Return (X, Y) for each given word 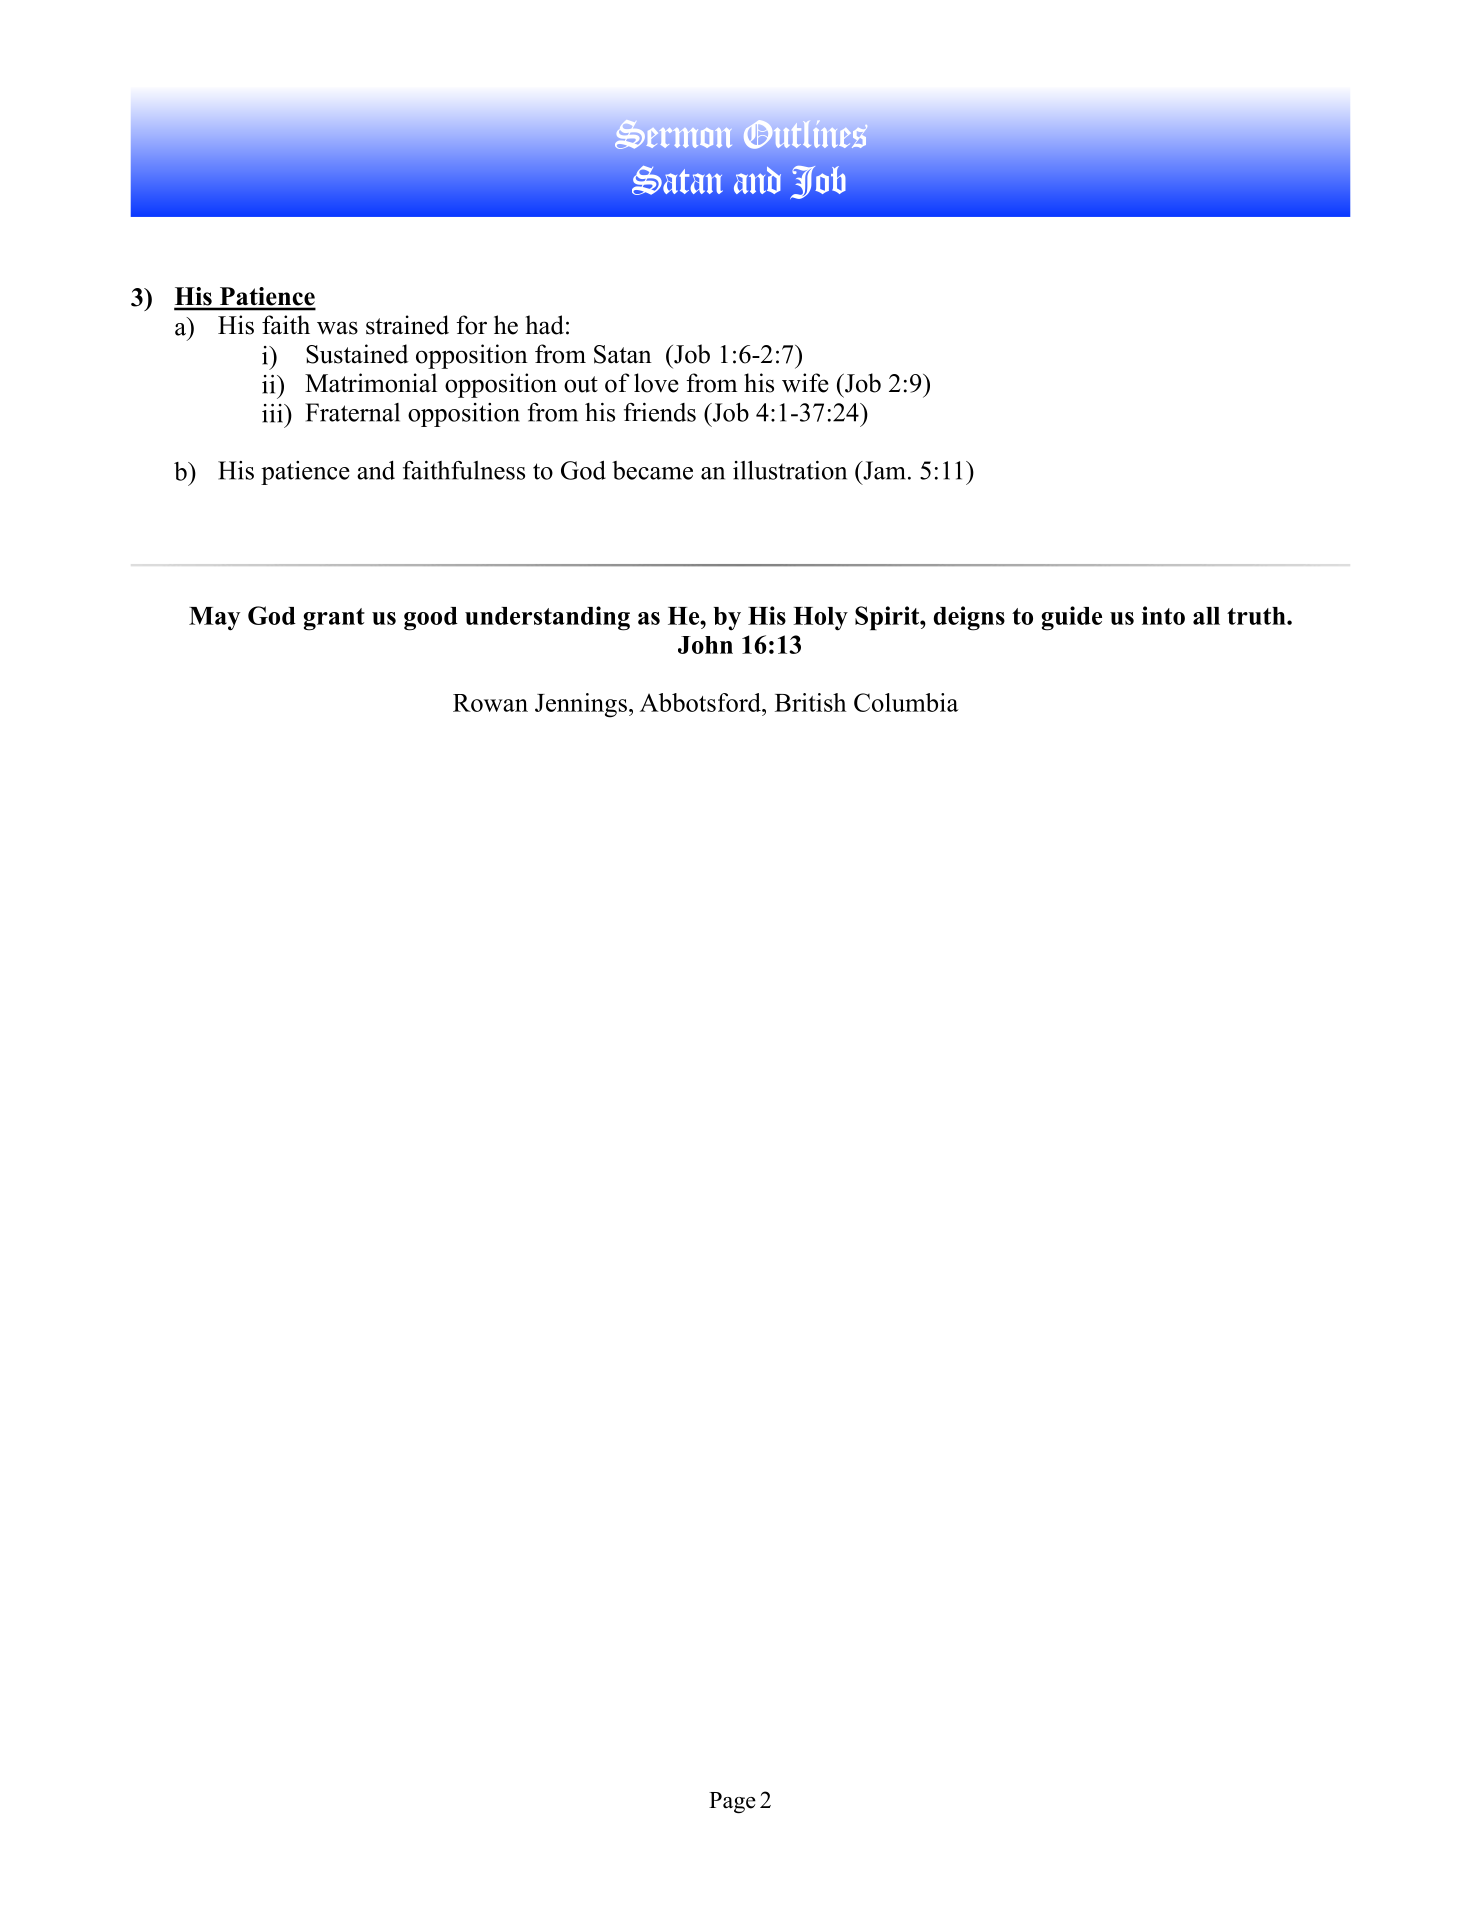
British (810, 702)
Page (732, 1803)
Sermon (673, 134)
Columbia (906, 702)
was (337, 328)
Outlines (805, 134)
